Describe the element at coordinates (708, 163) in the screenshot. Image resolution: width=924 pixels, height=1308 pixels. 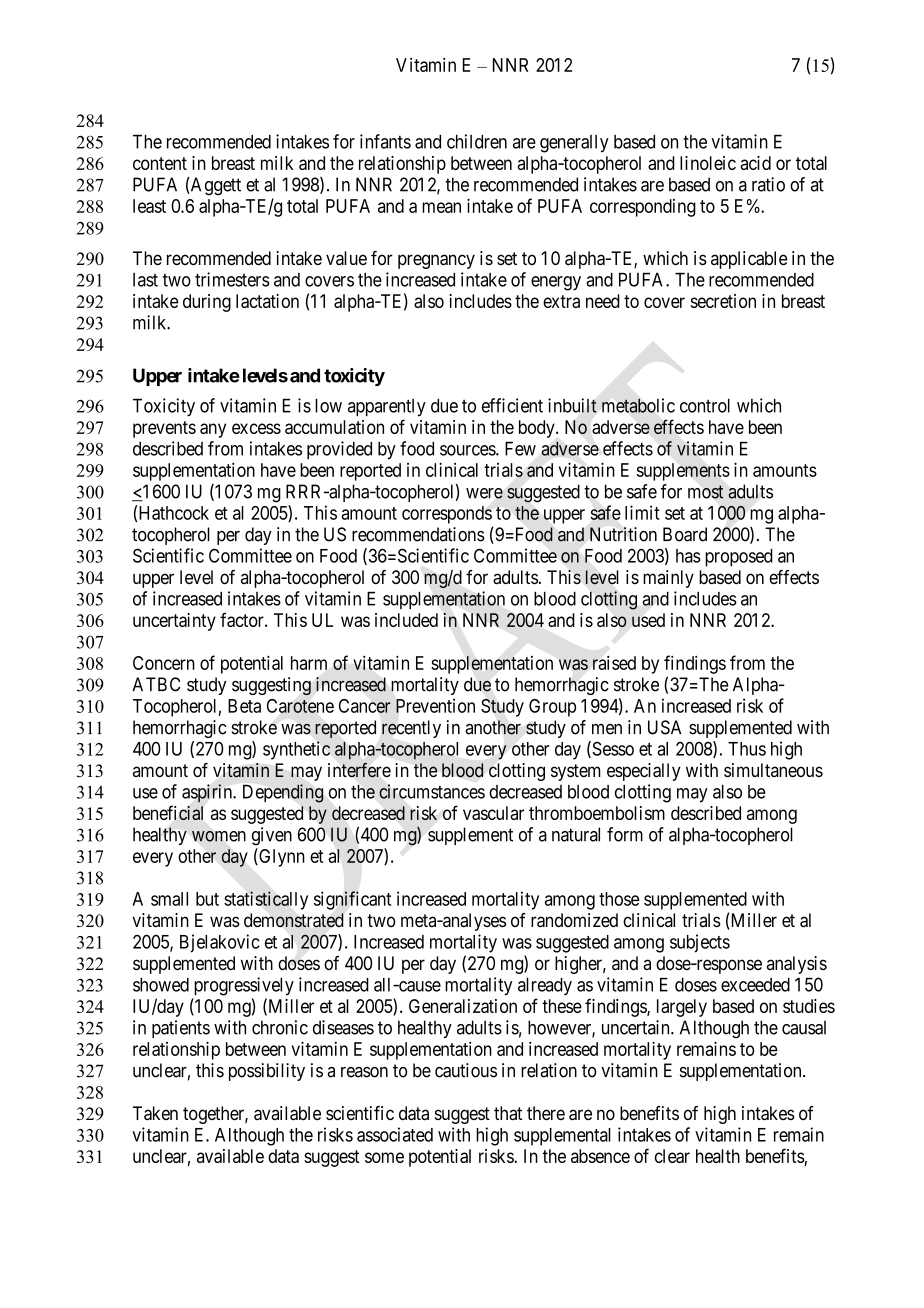
I see `linoleic` at that location.
